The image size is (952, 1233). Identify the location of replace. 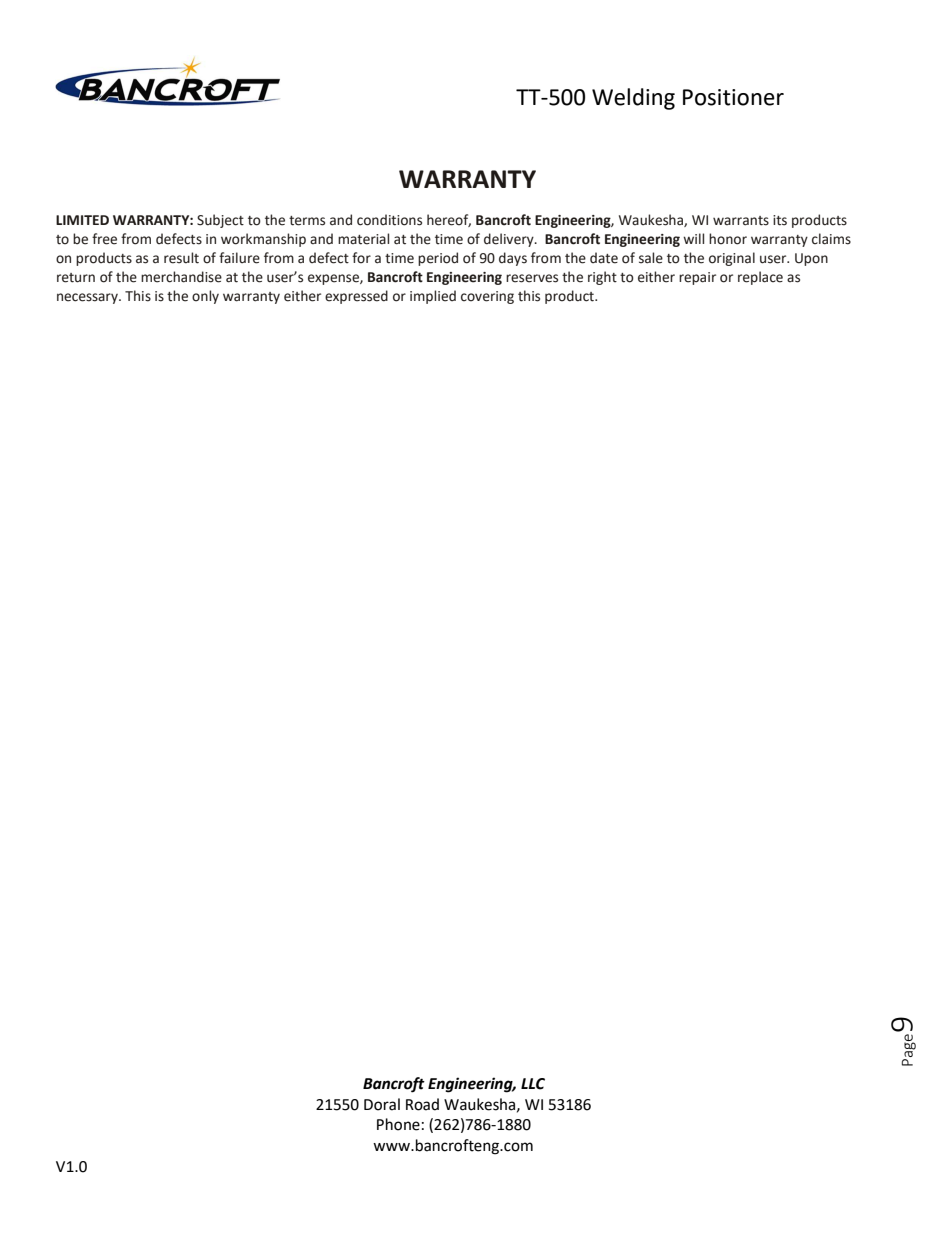
(760, 278).
